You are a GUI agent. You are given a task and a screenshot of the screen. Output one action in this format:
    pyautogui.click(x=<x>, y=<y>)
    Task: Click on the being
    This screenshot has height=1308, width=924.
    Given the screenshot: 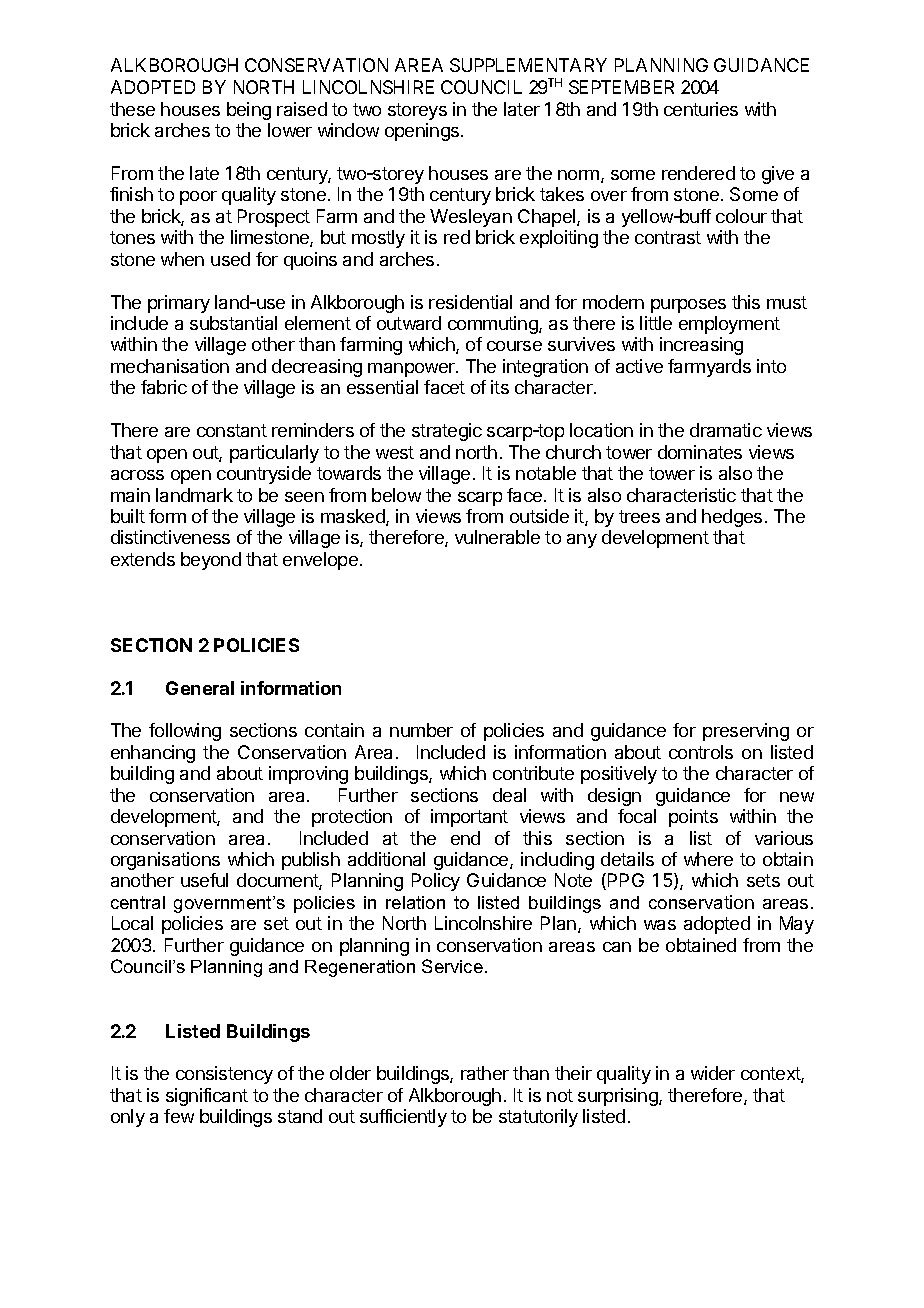 What is the action you would take?
    pyautogui.click(x=249, y=111)
